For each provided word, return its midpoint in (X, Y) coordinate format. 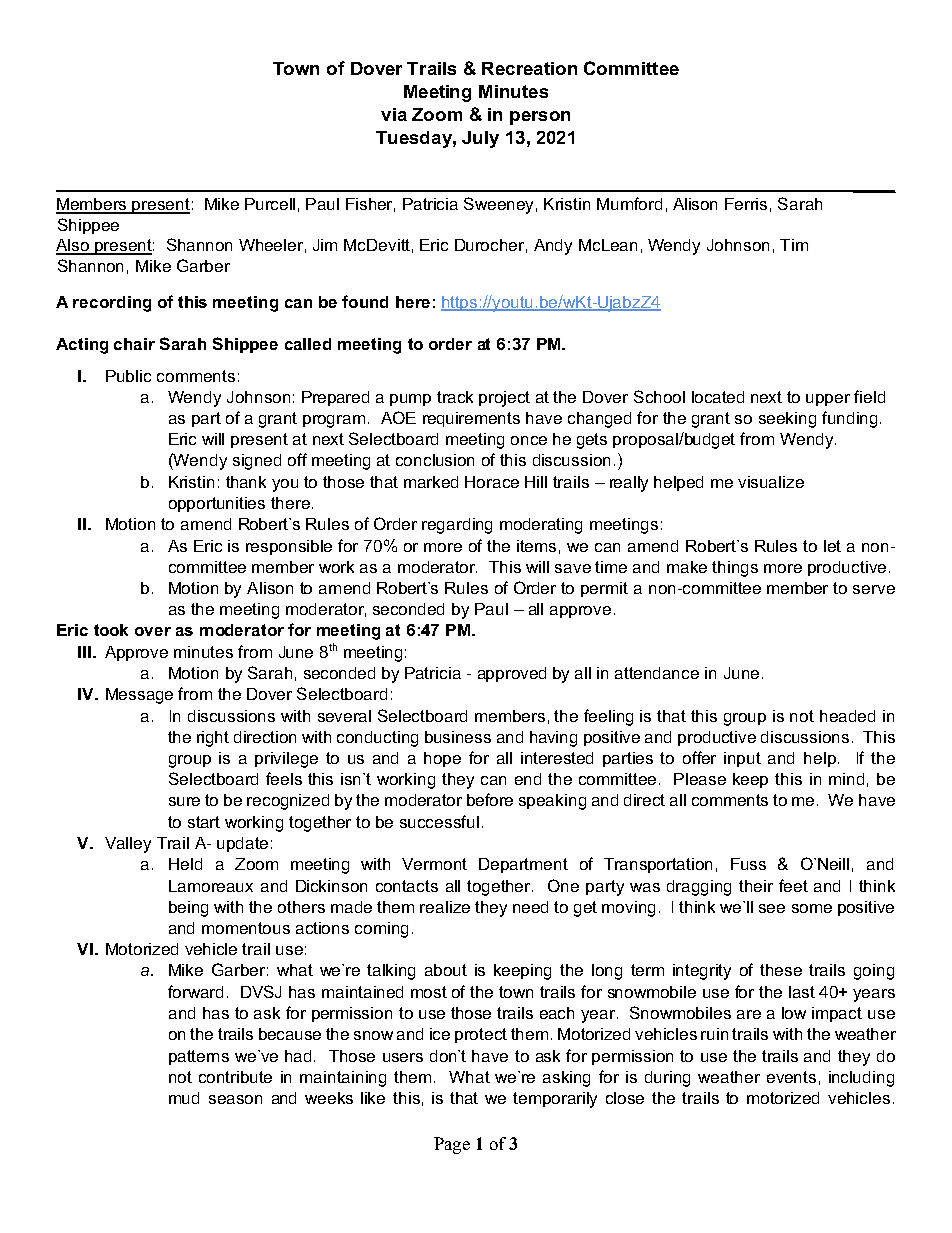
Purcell (270, 204)
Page (452, 1145)
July (480, 139)
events (791, 1077)
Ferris (746, 204)
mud (184, 1098)
